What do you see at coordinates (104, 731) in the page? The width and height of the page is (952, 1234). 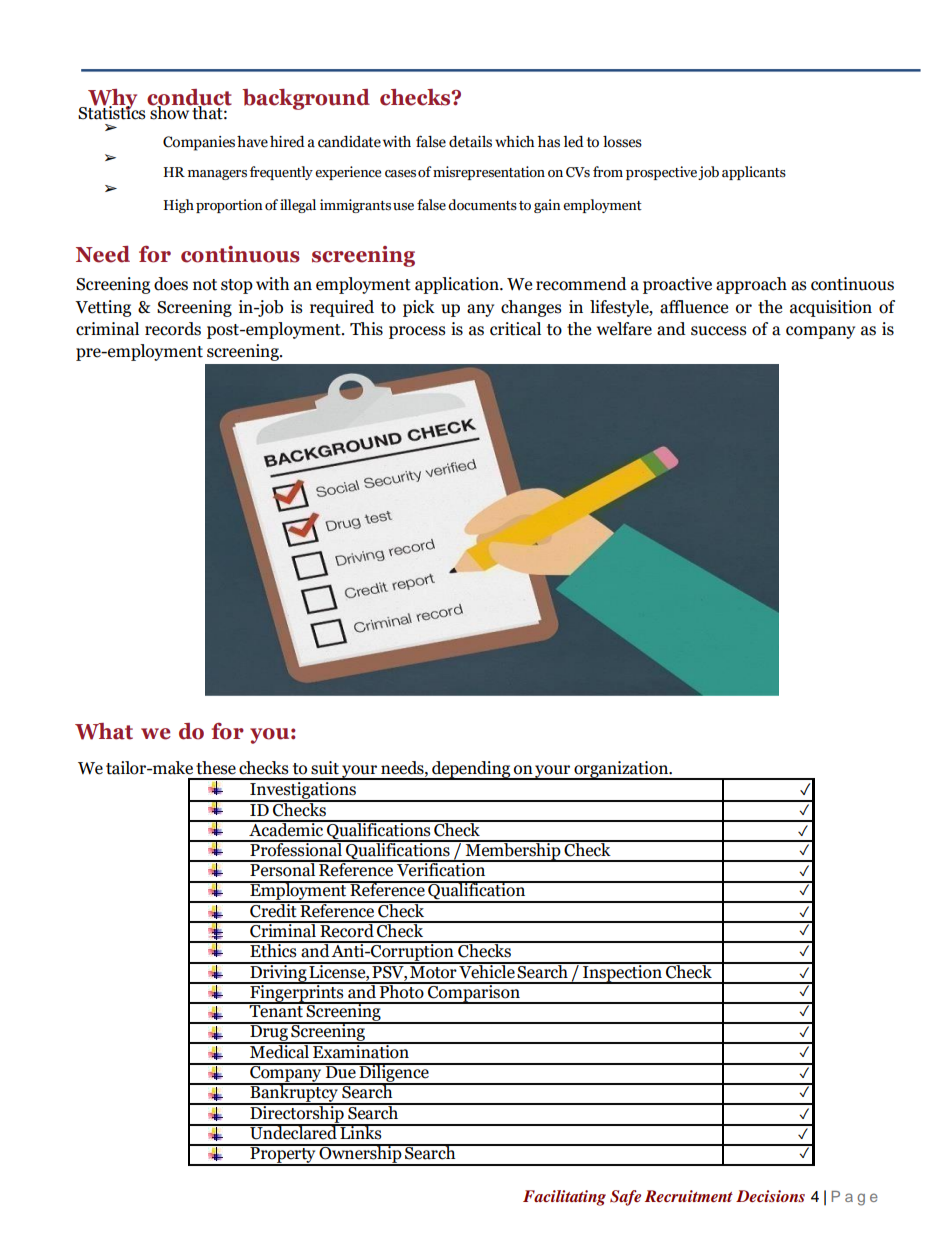 I see `What` at bounding box center [104, 731].
